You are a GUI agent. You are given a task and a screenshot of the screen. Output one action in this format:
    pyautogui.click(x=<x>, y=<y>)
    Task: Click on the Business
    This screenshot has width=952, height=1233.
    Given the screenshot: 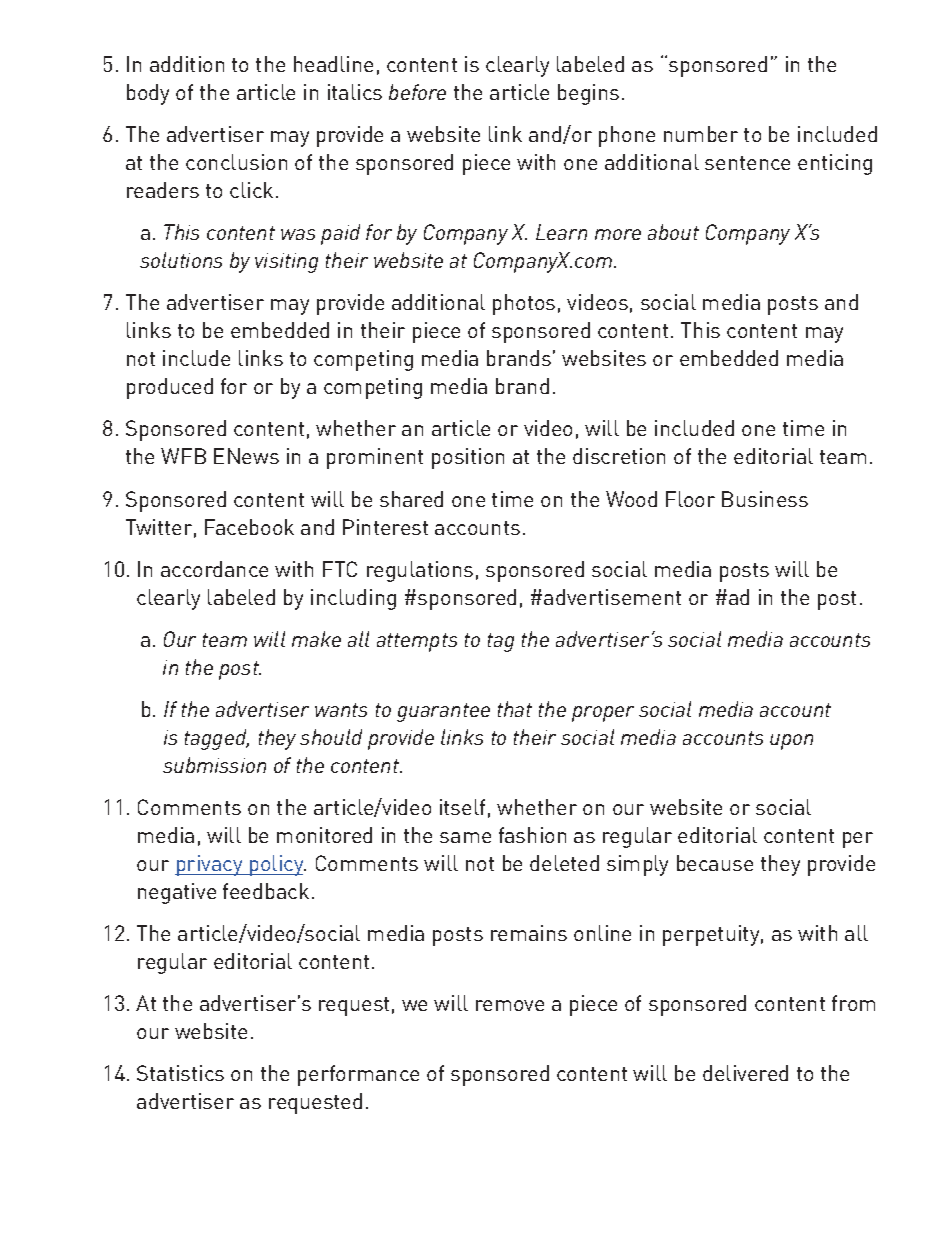 What is the action you would take?
    pyautogui.click(x=765, y=499)
